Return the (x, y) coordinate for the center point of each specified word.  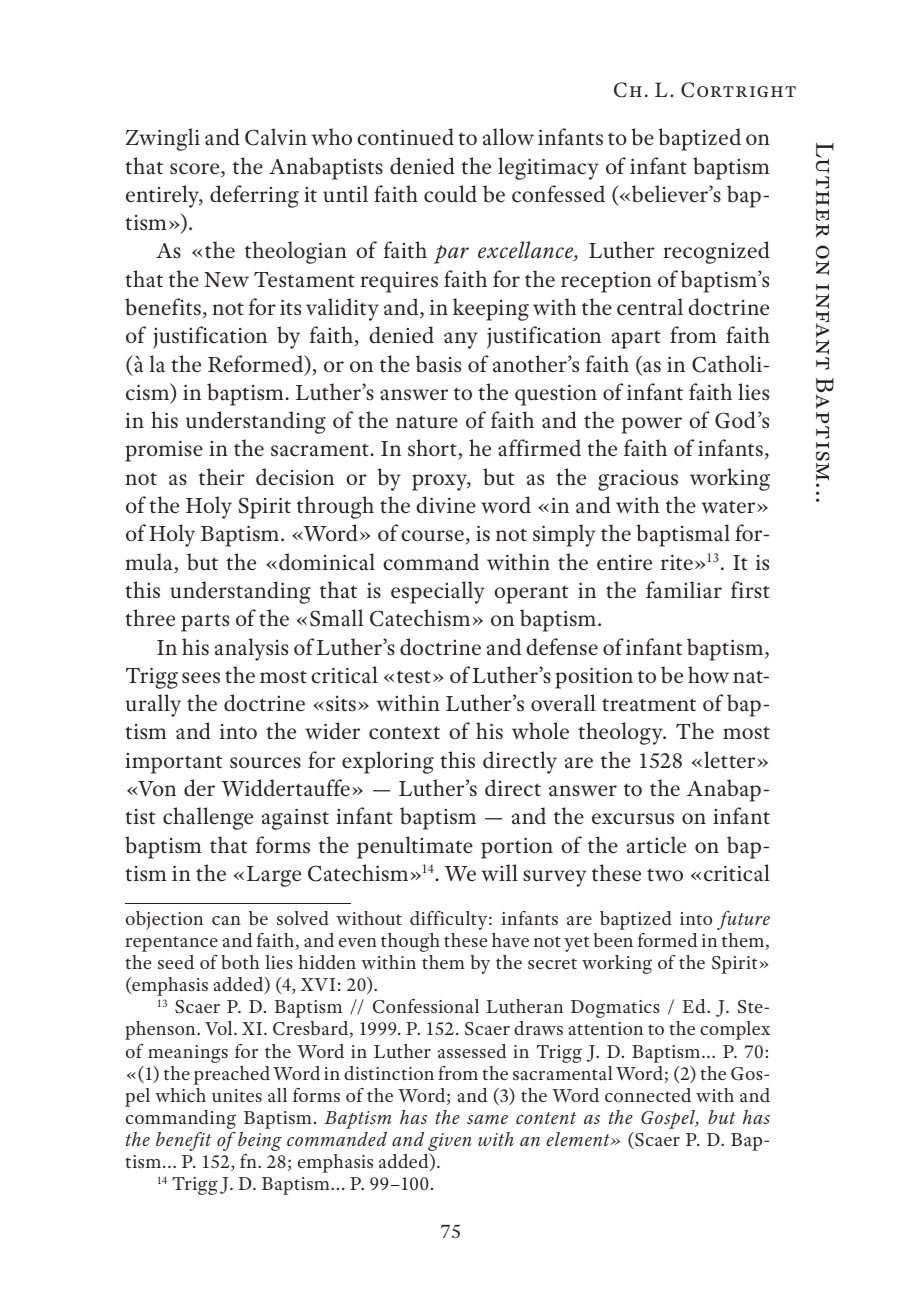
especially (438, 592)
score (196, 170)
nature (427, 422)
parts (205, 622)
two (665, 874)
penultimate (415, 847)
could (450, 194)
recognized (716, 252)
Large (274, 876)
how (708, 674)
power (652, 425)
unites (237, 1095)
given (450, 1142)
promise (164, 451)
